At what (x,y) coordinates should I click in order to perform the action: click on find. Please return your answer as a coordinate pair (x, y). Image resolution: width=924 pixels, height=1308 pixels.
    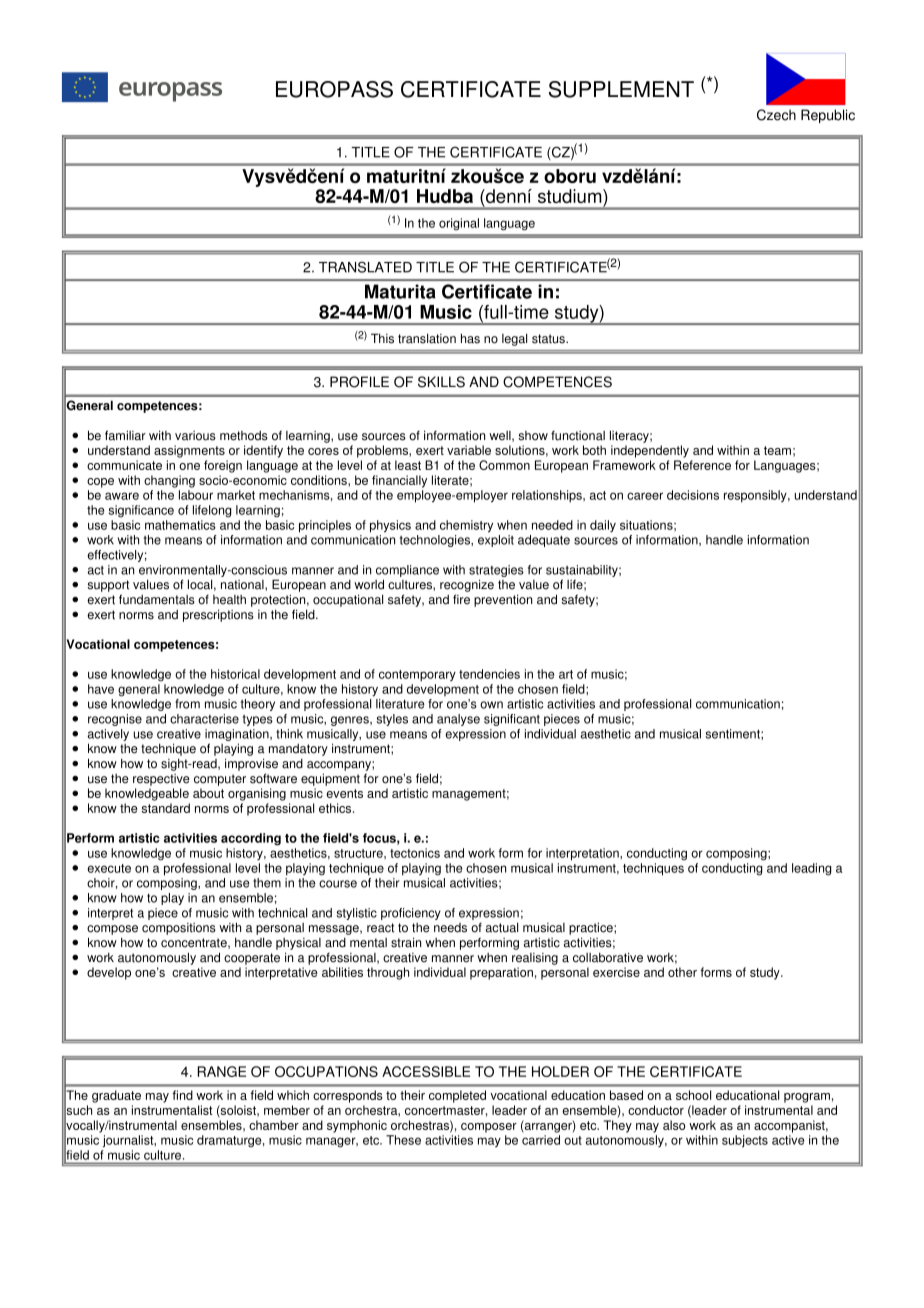
    Looking at the image, I should click on (182, 1095).
